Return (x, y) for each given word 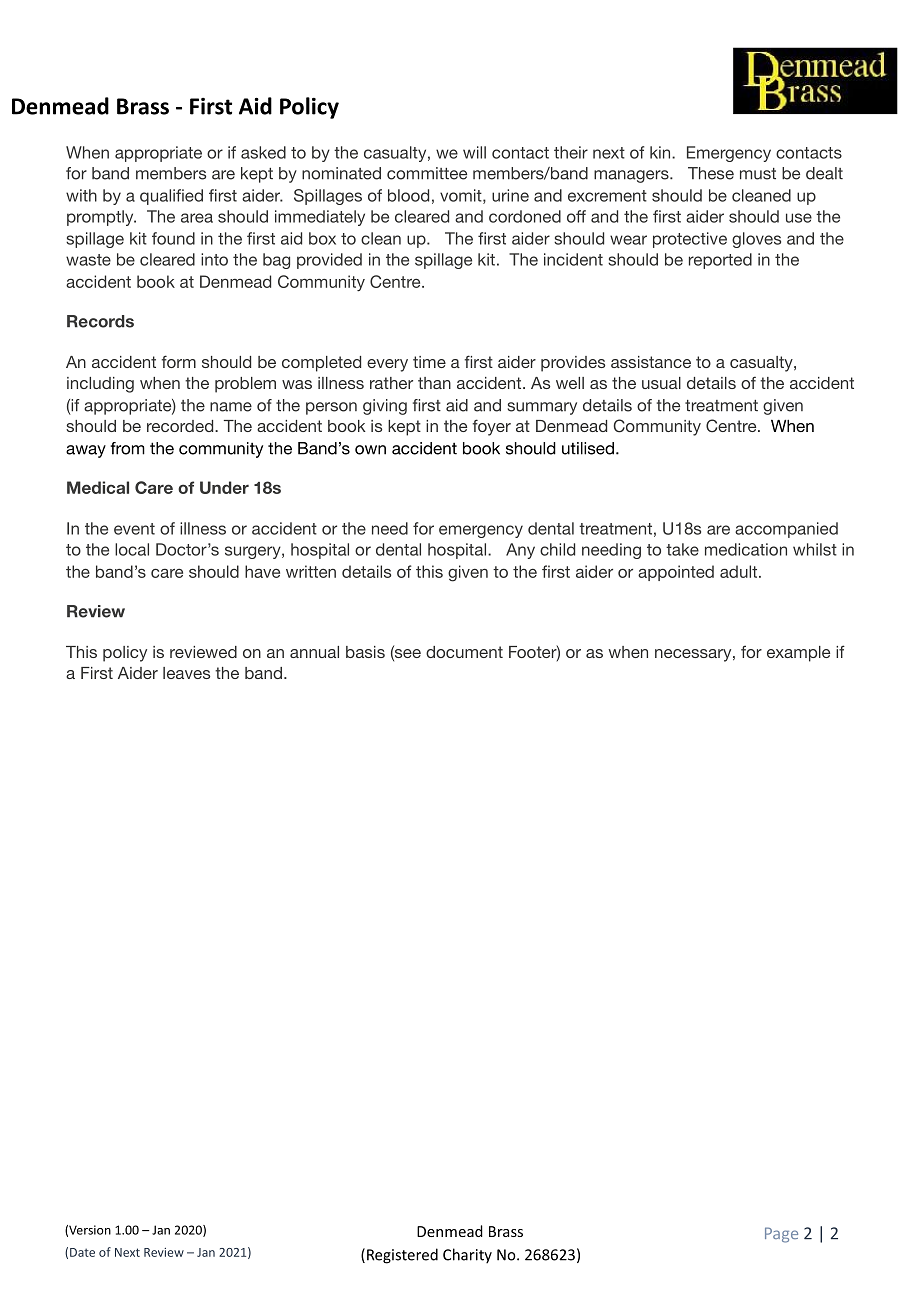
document (464, 652)
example (798, 654)
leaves (186, 673)
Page (781, 1235)
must (758, 174)
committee (427, 173)
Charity (467, 1256)
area (197, 218)
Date (82, 1252)
